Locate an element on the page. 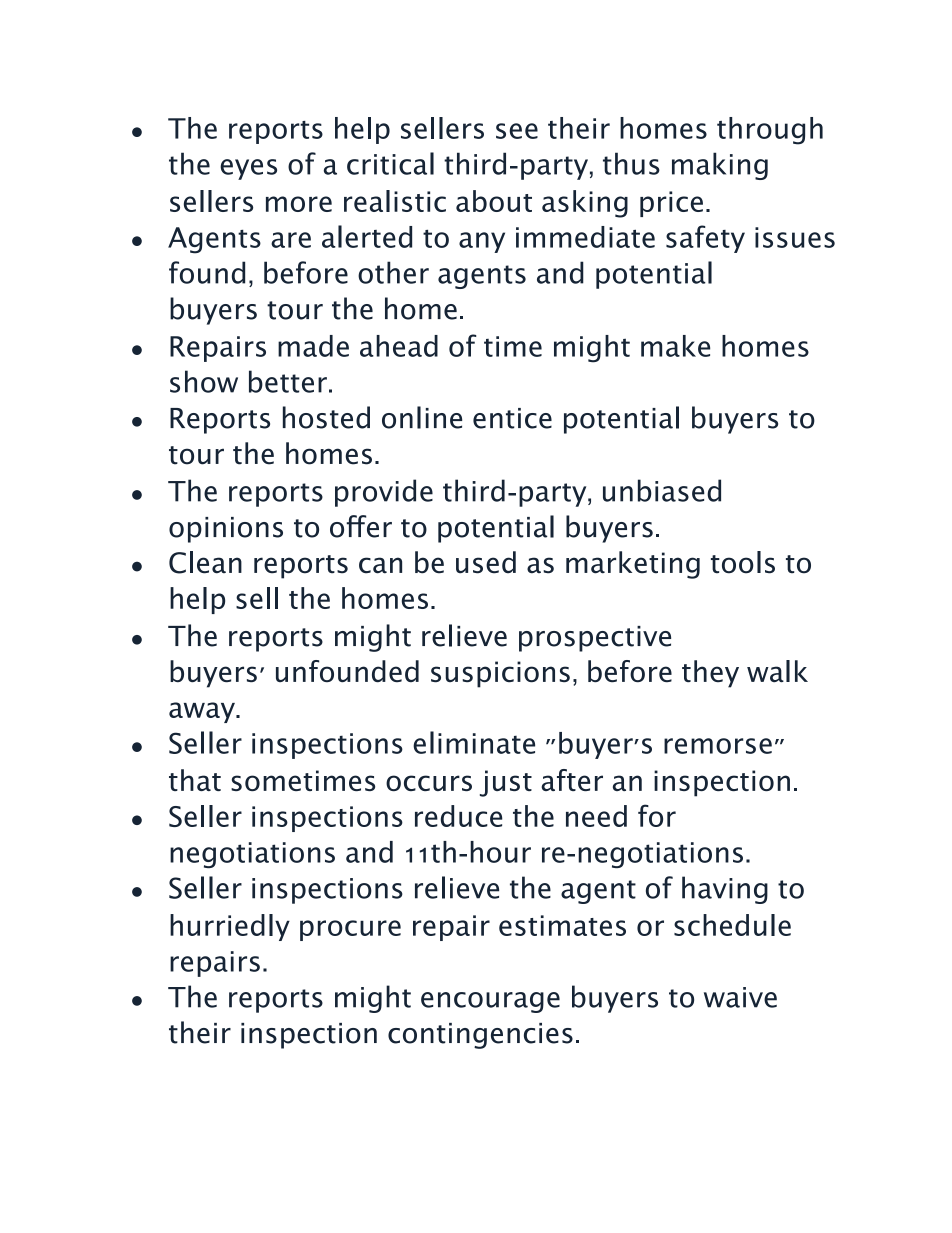 This page has height=1233, width=952. unbiased is located at coordinates (662, 490).
